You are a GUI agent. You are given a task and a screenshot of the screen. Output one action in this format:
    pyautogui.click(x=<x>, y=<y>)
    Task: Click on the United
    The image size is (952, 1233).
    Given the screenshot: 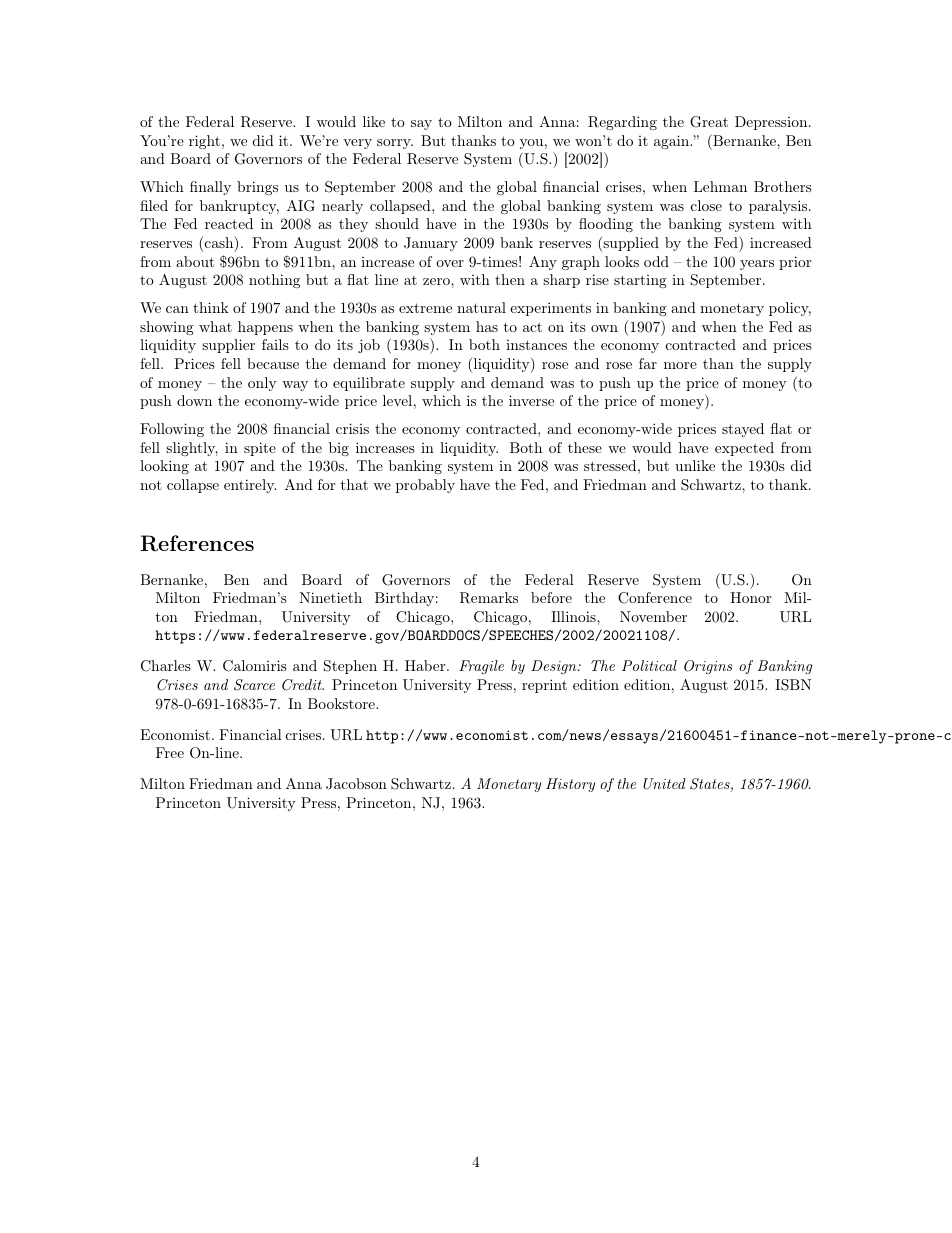 What is the action you would take?
    pyautogui.click(x=664, y=784)
